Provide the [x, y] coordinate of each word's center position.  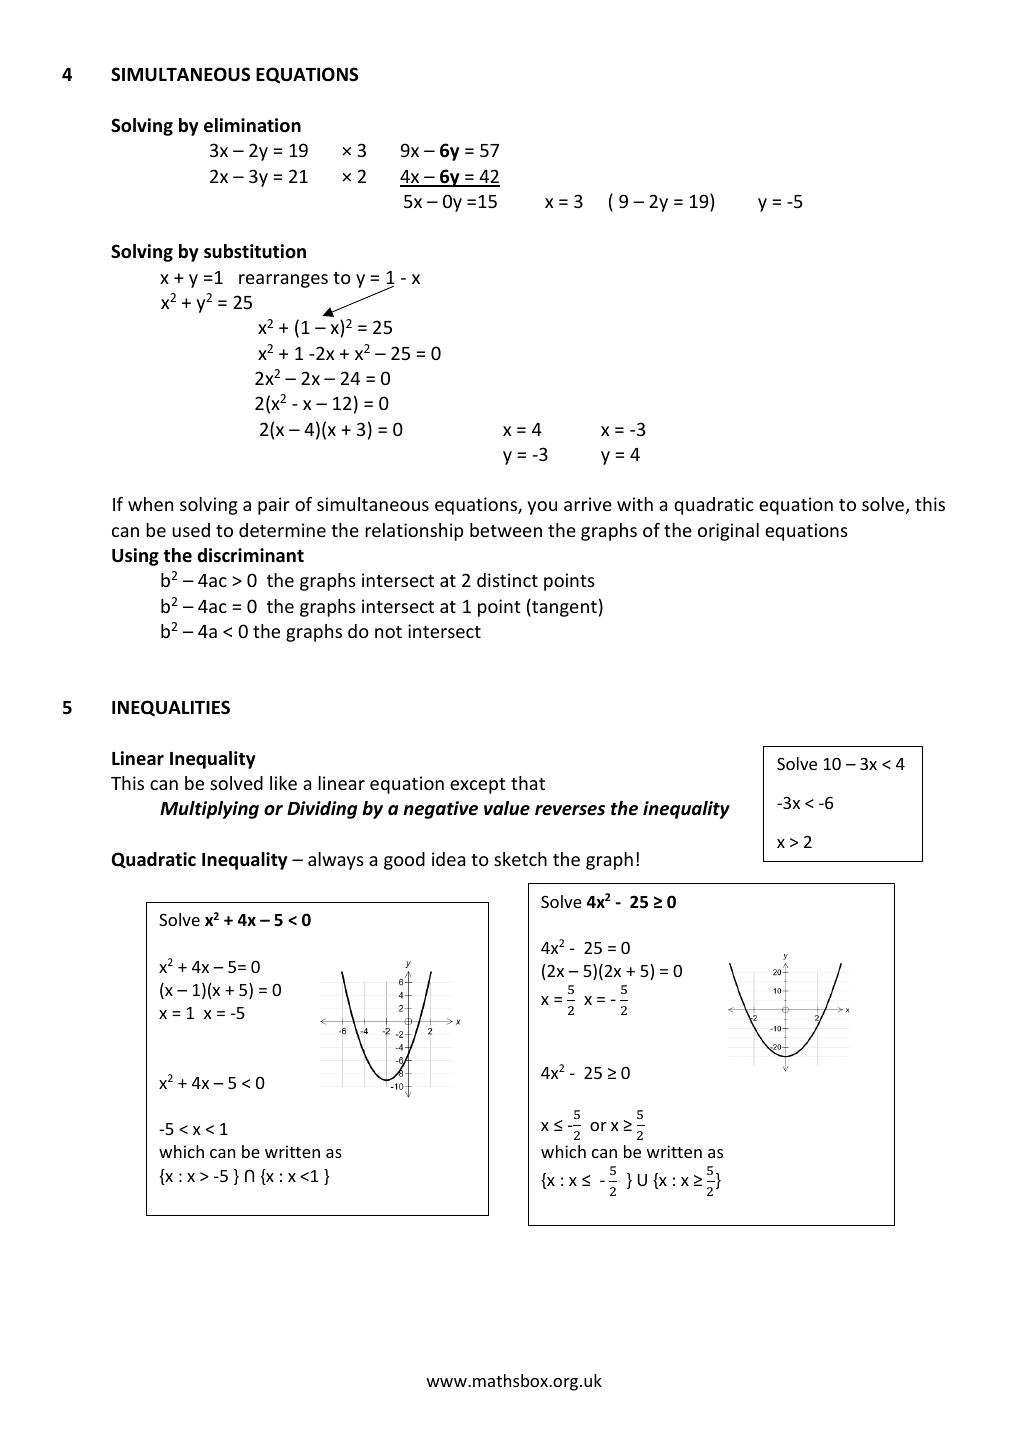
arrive [588, 504]
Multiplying [209, 810]
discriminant [250, 555]
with [635, 504]
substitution [255, 251]
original [728, 532]
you [542, 508]
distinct [507, 580]
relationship [414, 532]
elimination [252, 125]
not [388, 632]
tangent [563, 608]
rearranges [283, 281]
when [150, 504]
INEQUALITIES [171, 708]
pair [274, 506]
